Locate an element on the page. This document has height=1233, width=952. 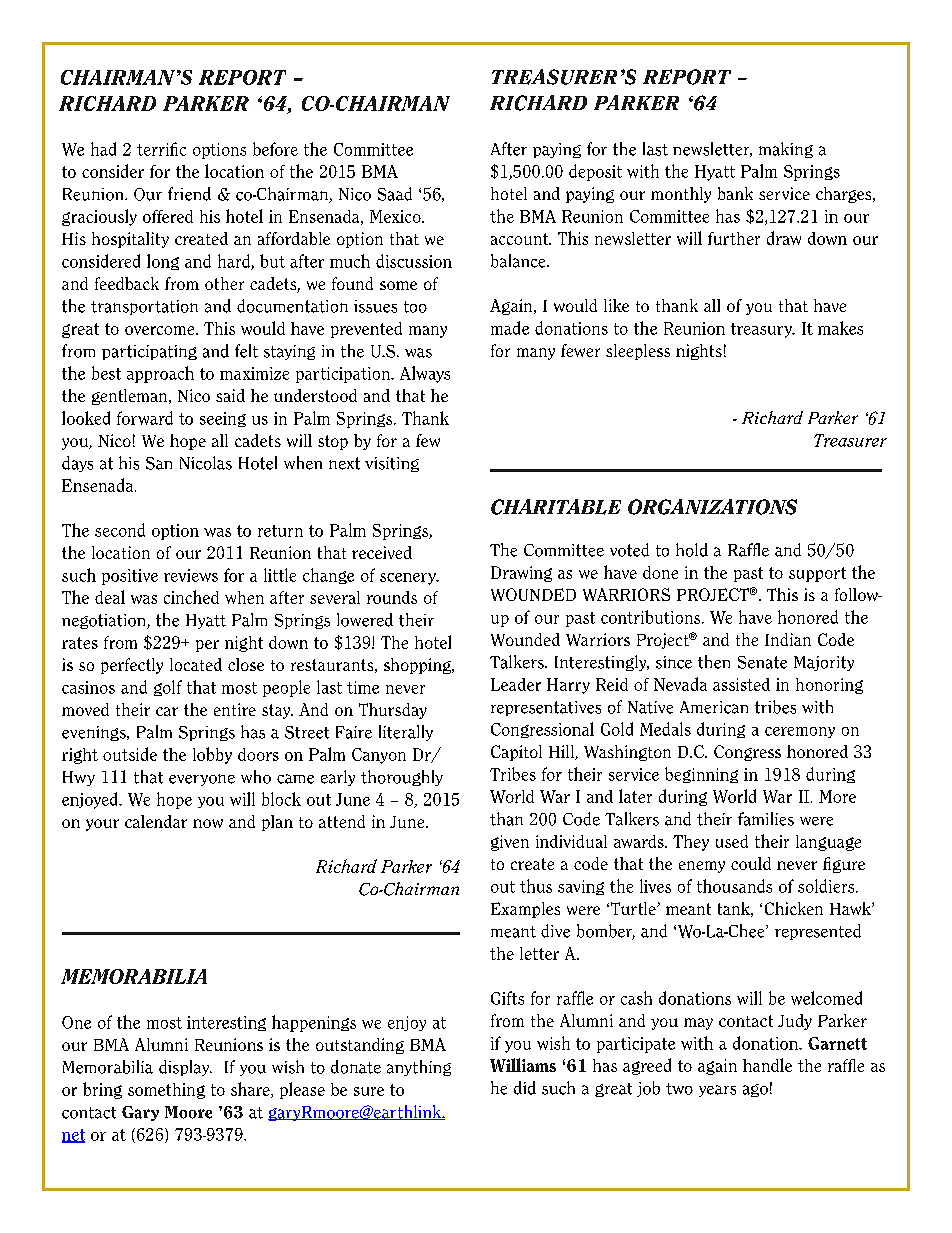
friend is located at coordinates (189, 194).
